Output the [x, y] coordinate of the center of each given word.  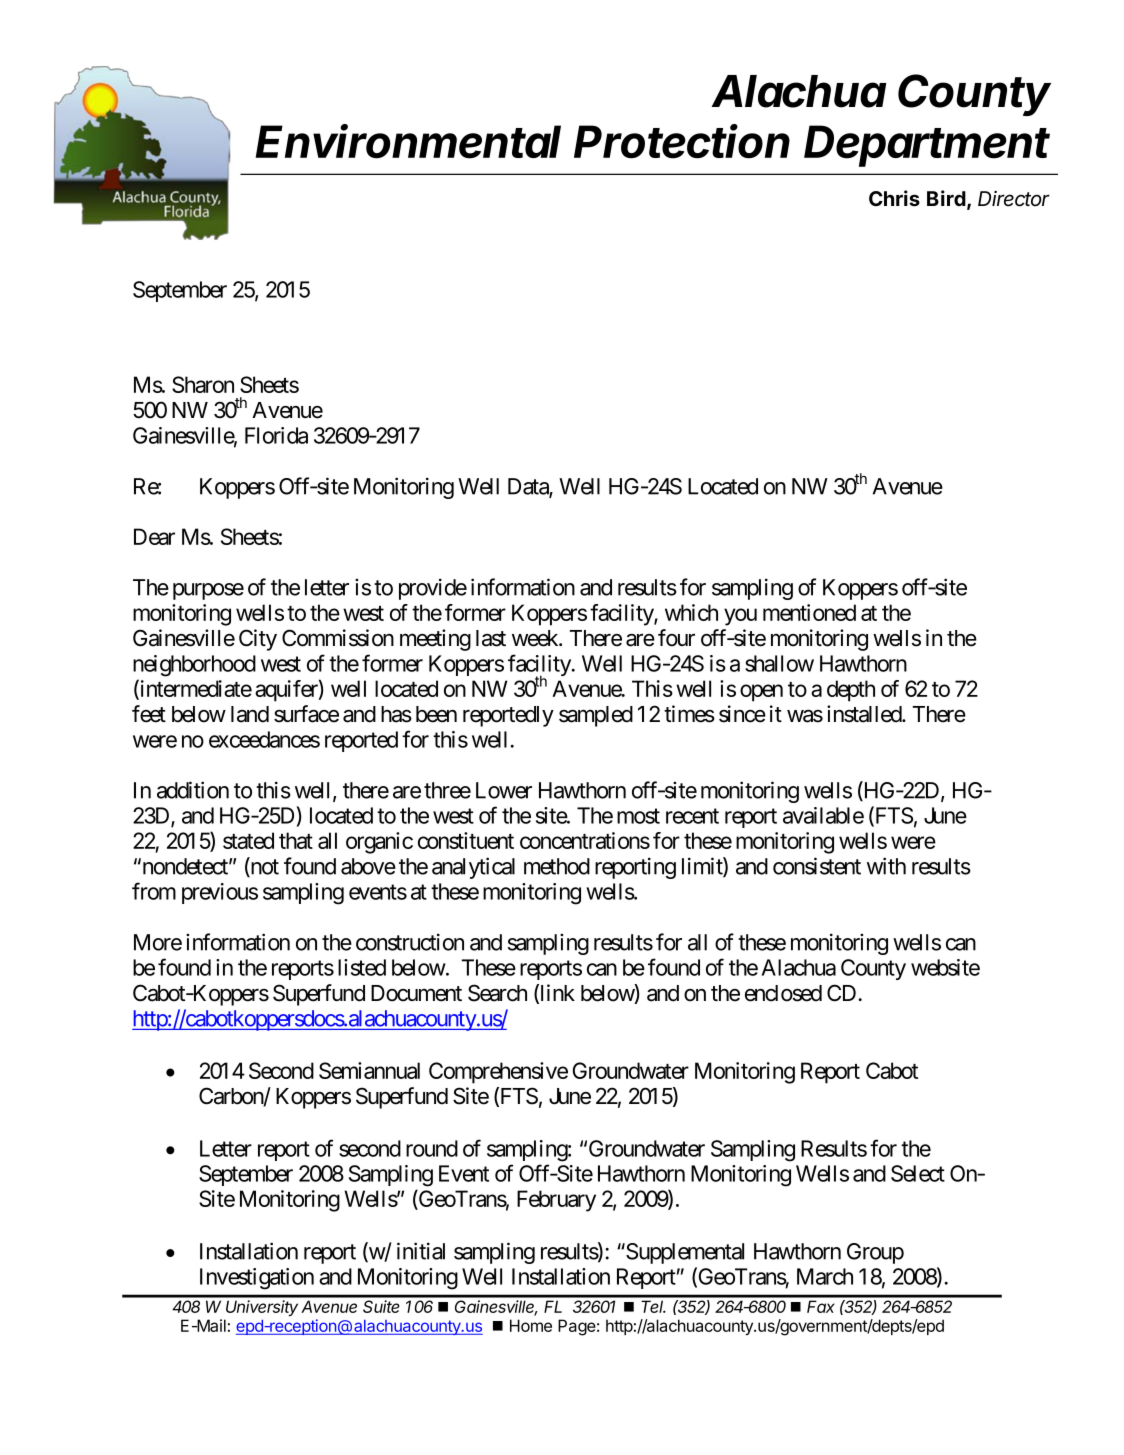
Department [927, 146]
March [825, 1276]
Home [531, 1325]
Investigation [257, 1279]
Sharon [203, 384]
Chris [894, 198]
